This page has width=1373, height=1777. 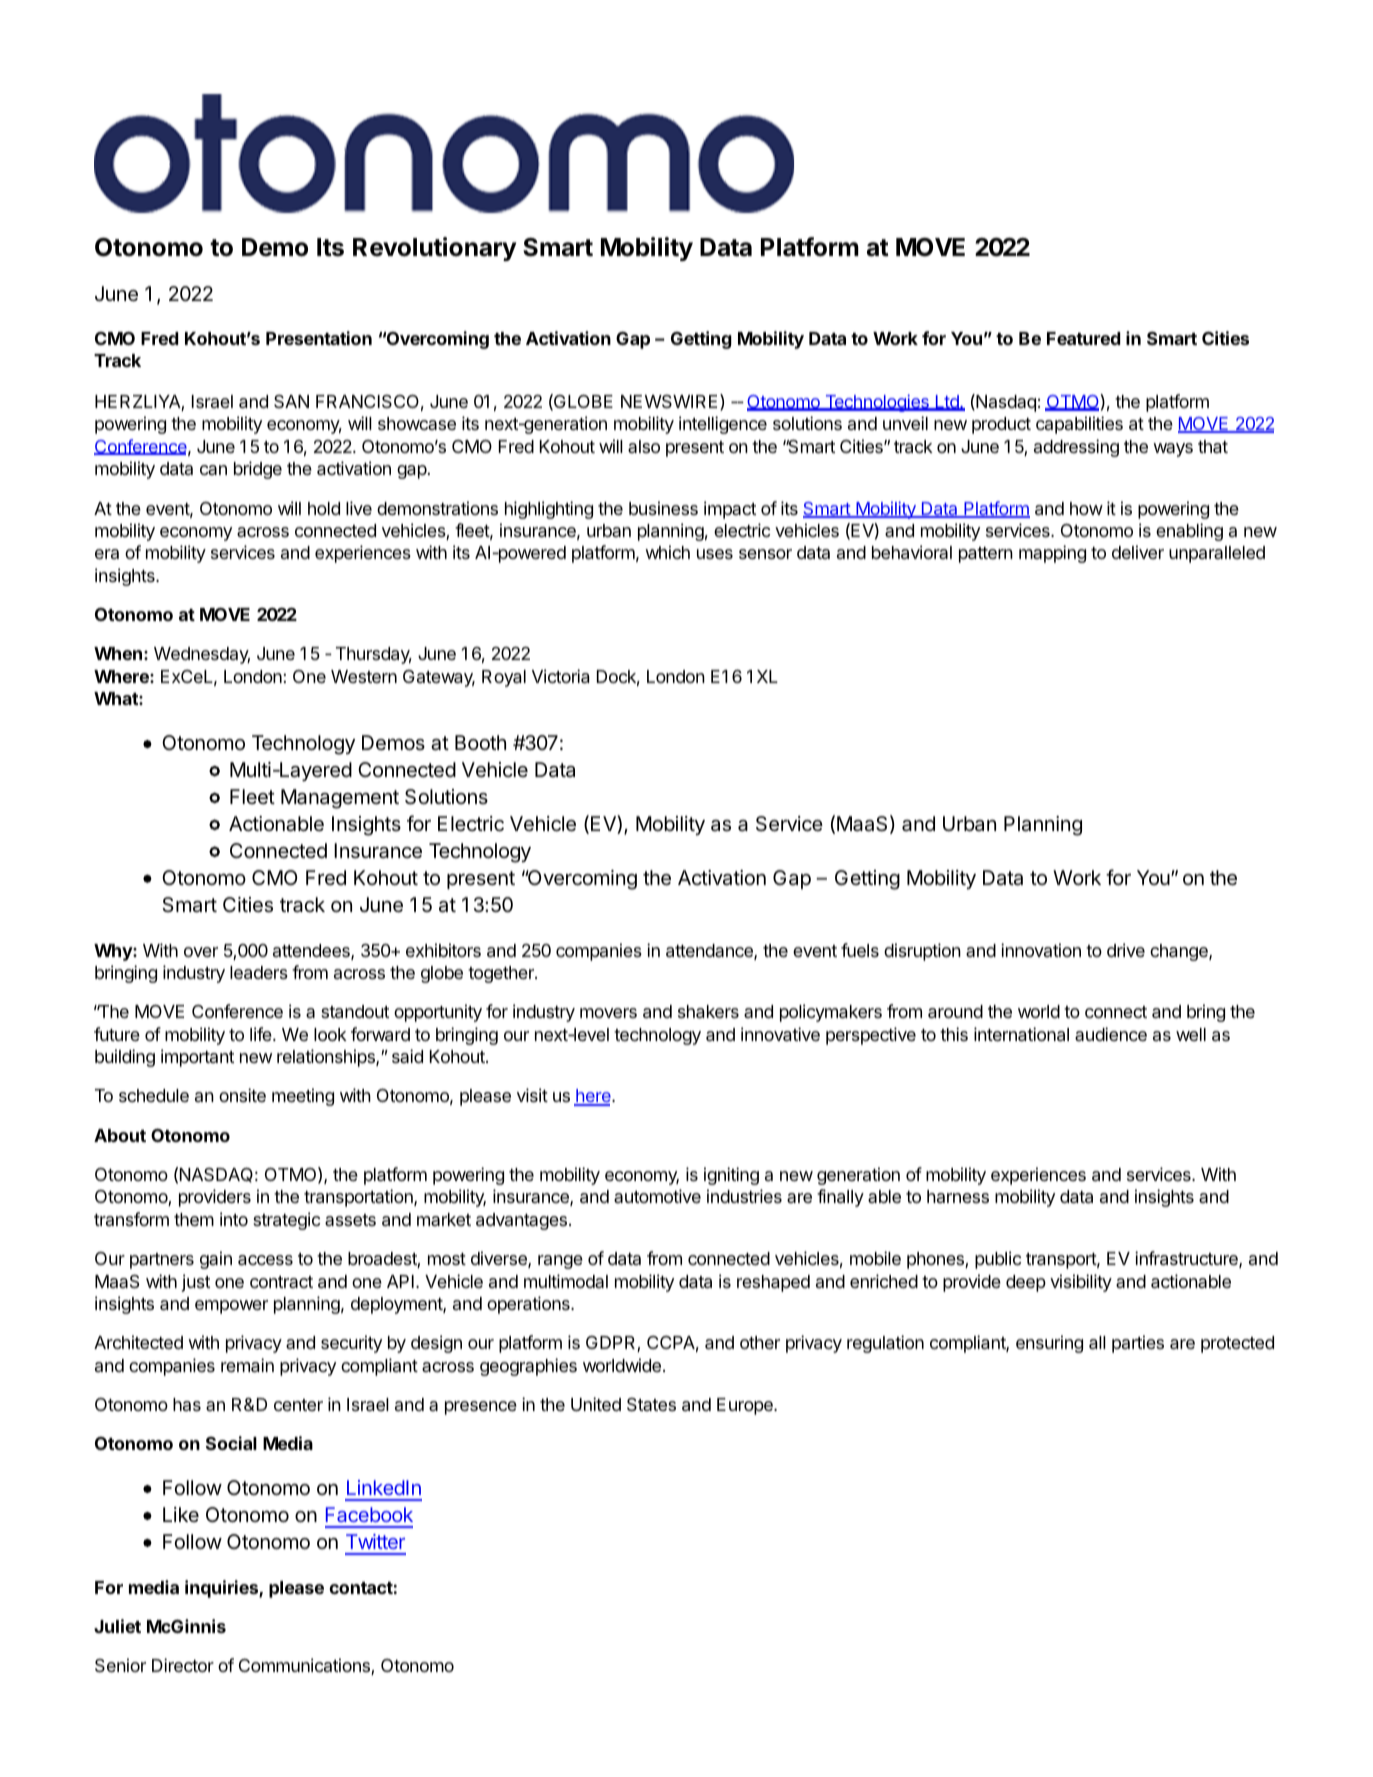 What do you see at coordinates (305, 1666) in the page?
I see `Communications` at bounding box center [305, 1666].
